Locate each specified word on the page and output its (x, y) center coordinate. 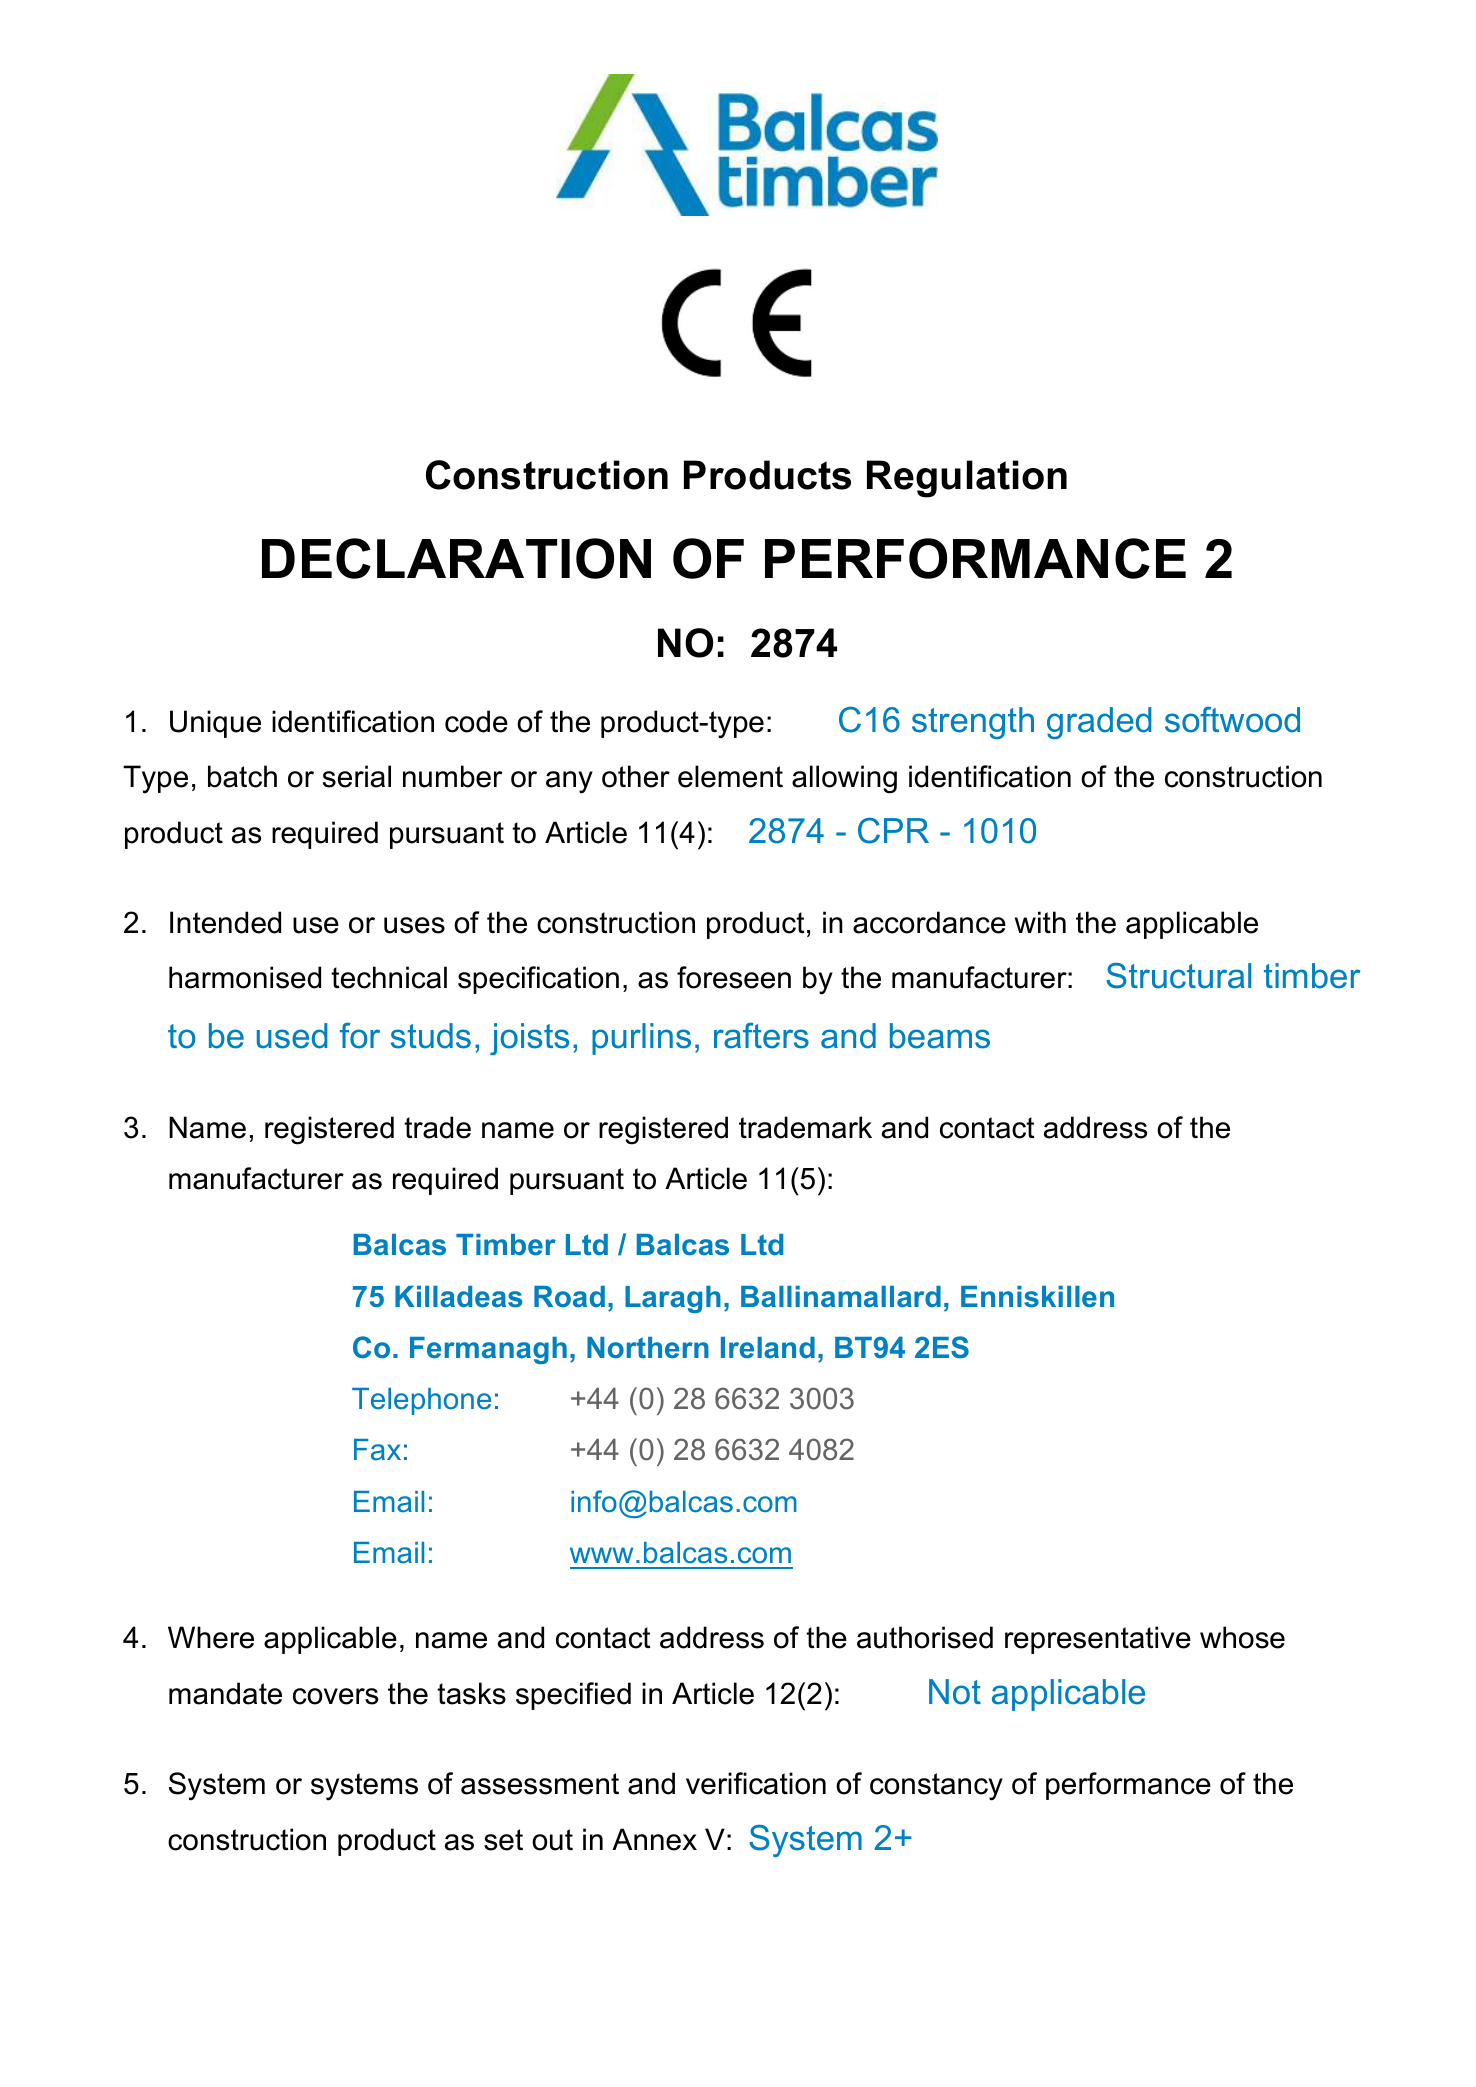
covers (335, 1696)
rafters (761, 1036)
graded (1099, 723)
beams (940, 1036)
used (292, 1036)
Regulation (967, 479)
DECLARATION (456, 558)
